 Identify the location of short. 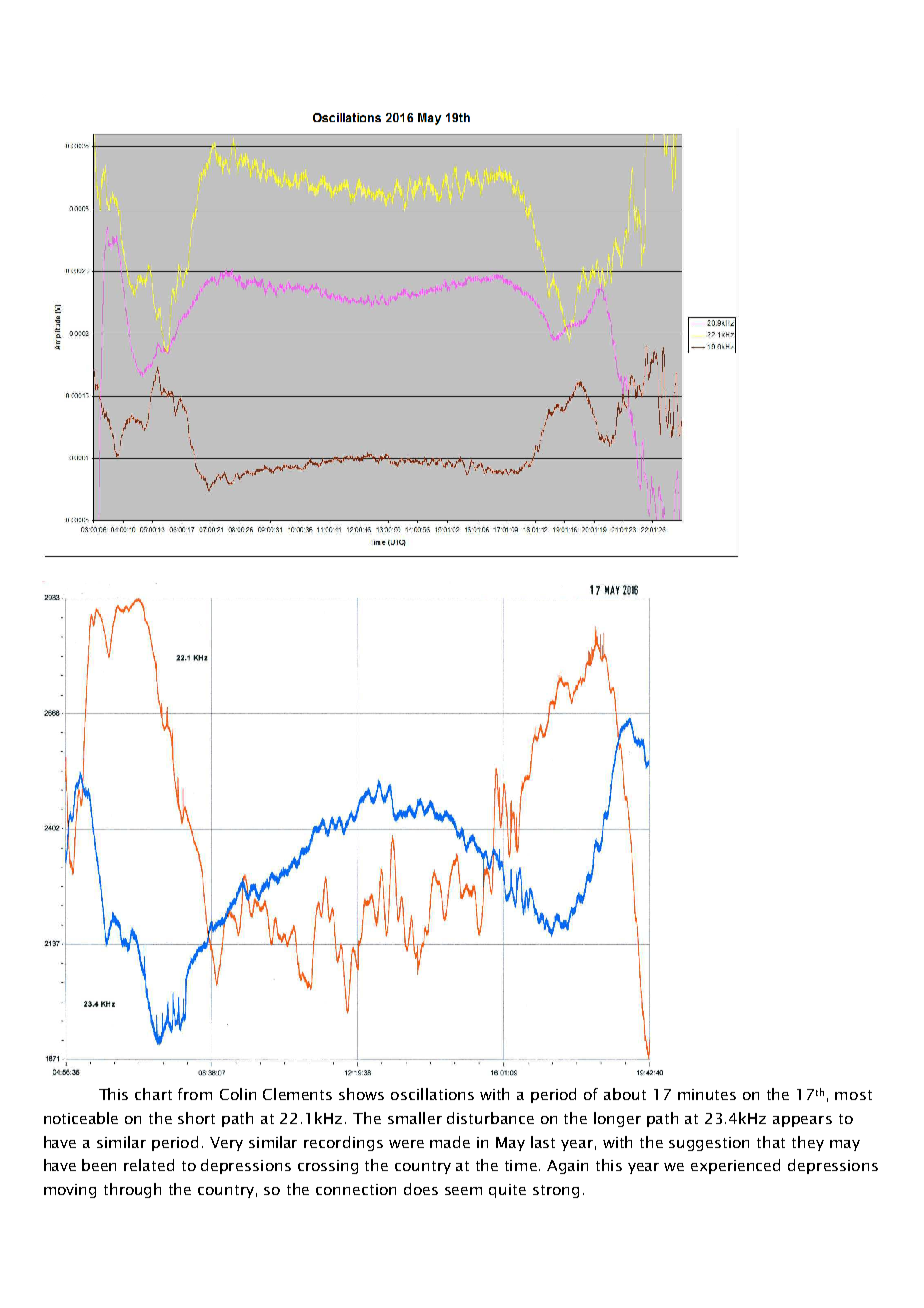
(196, 1118).
